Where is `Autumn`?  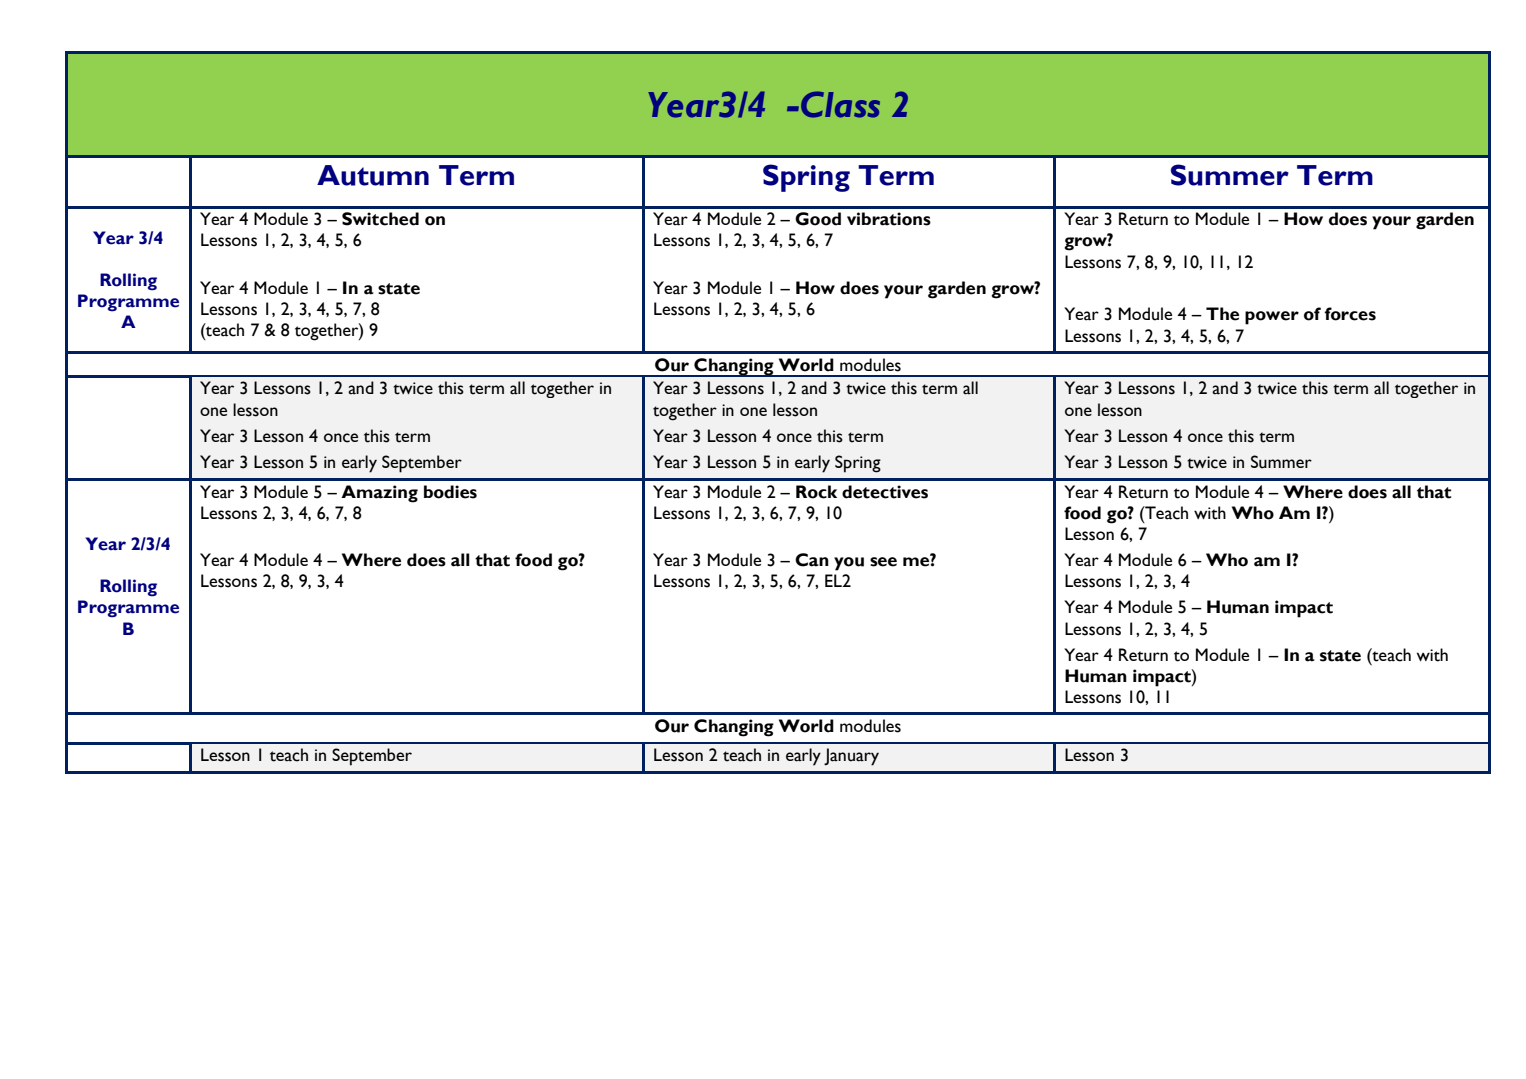
Autumn is located at coordinates (373, 175).
